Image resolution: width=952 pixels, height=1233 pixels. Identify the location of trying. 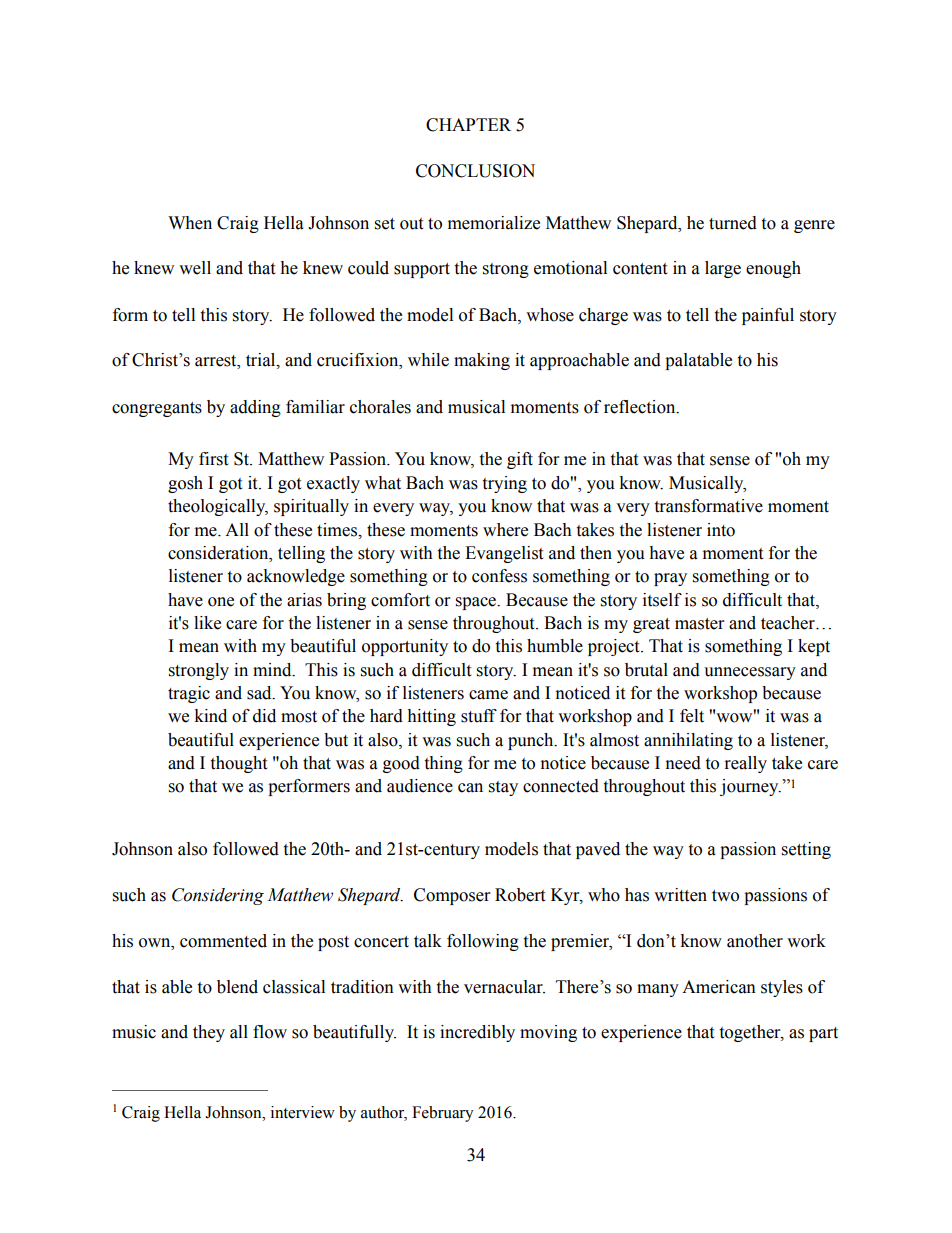
(504, 484).
